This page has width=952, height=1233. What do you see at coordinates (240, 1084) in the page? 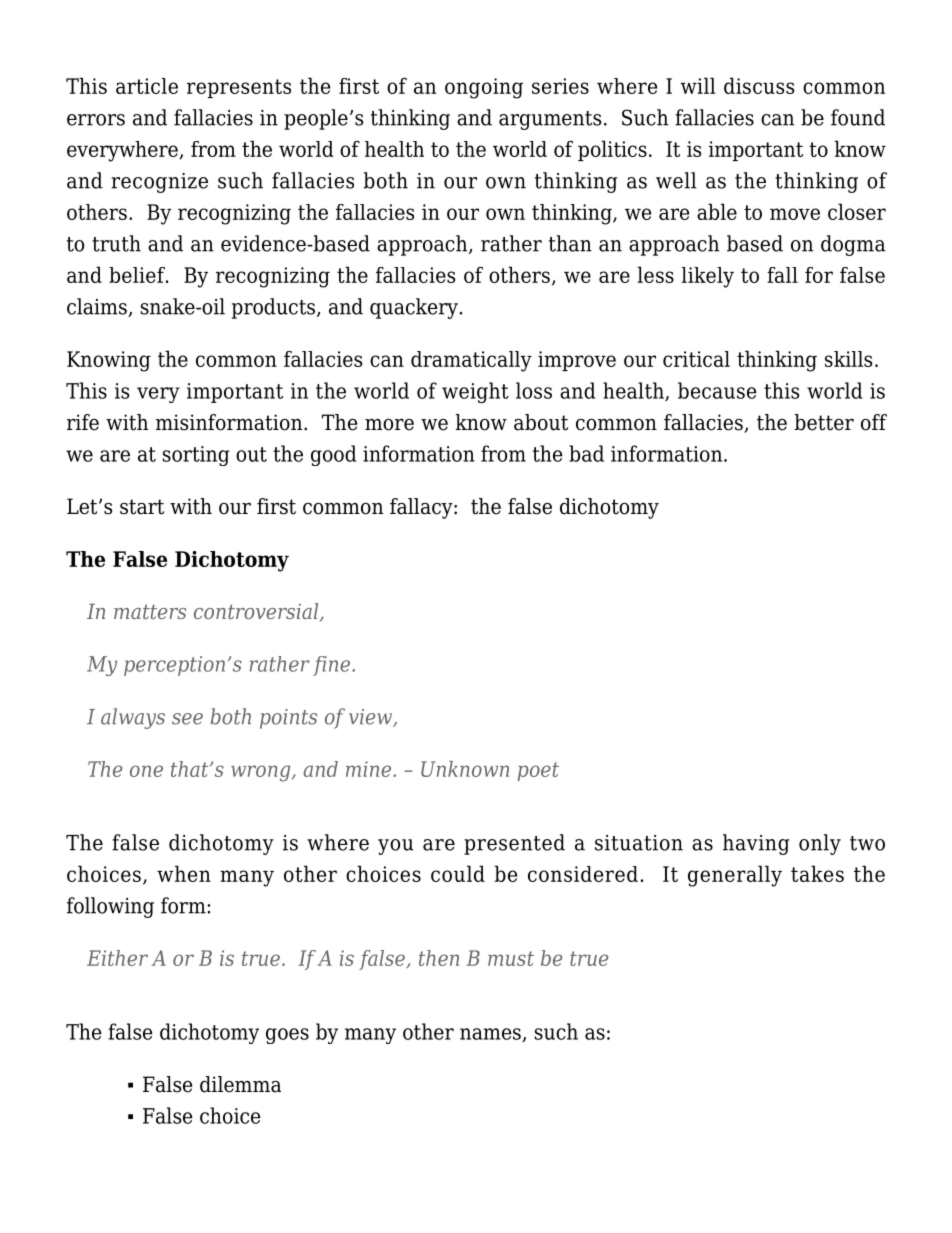
I see `dilemma` at bounding box center [240, 1084].
